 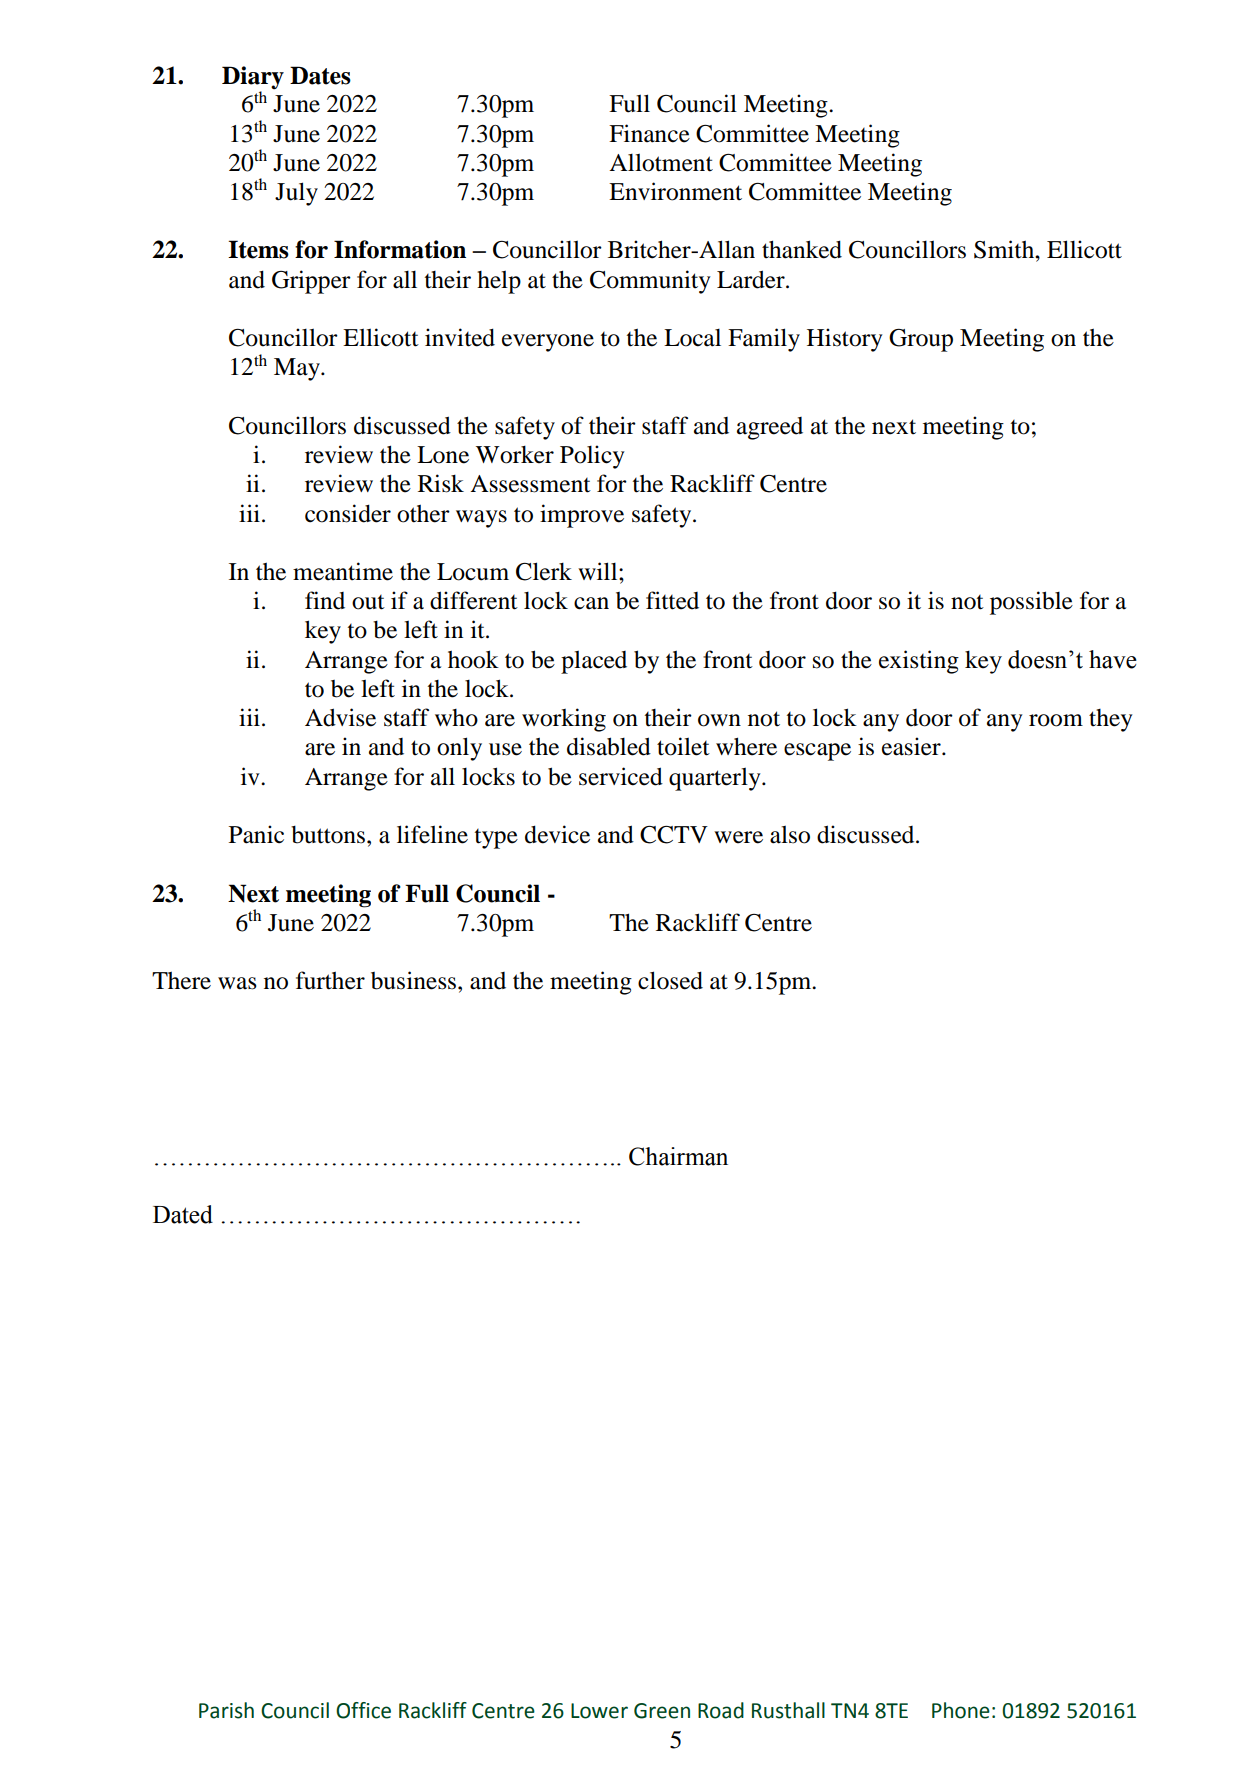 I want to click on thanked, so click(x=802, y=249).
